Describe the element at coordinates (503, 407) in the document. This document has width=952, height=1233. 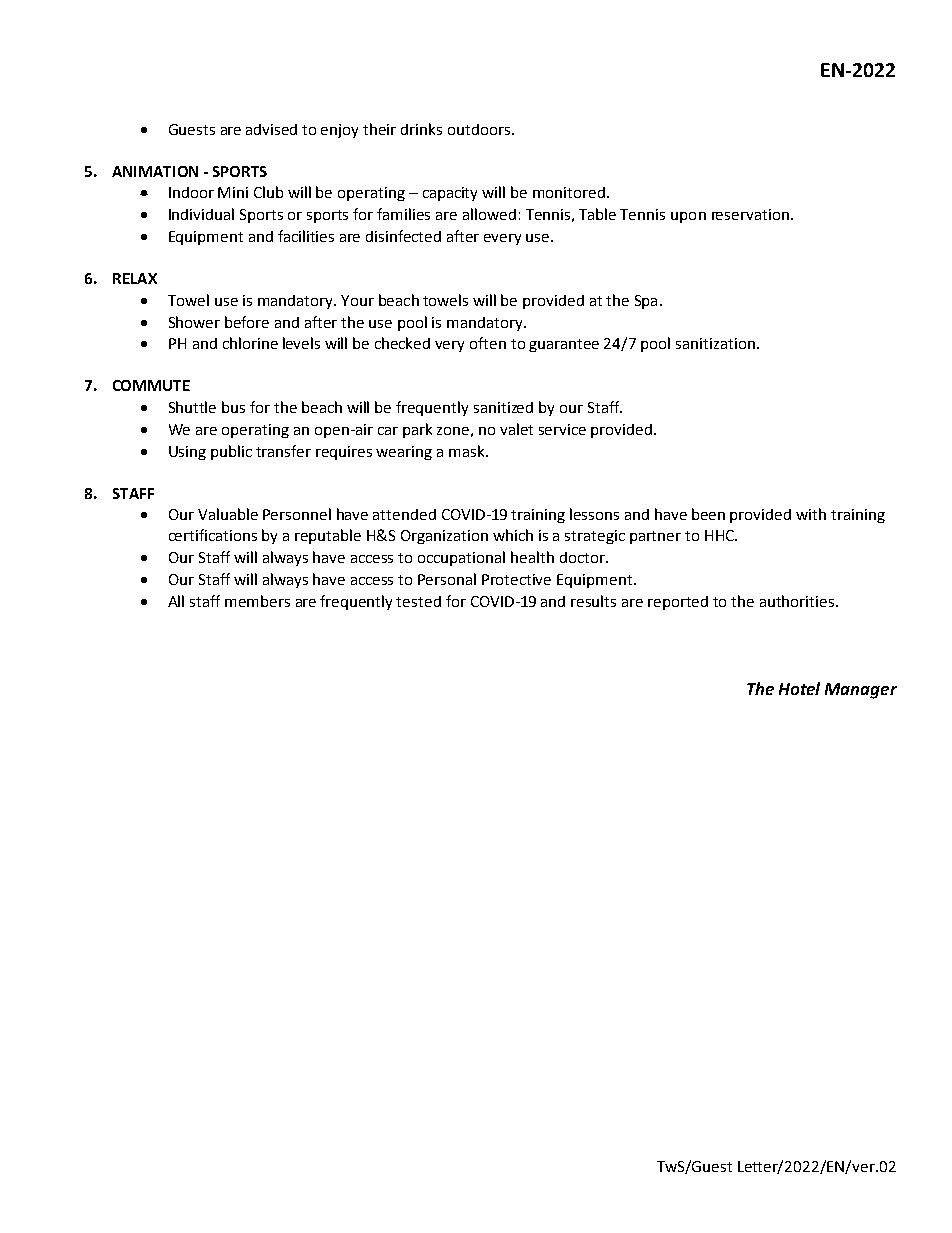
I see `sanitized` at that location.
